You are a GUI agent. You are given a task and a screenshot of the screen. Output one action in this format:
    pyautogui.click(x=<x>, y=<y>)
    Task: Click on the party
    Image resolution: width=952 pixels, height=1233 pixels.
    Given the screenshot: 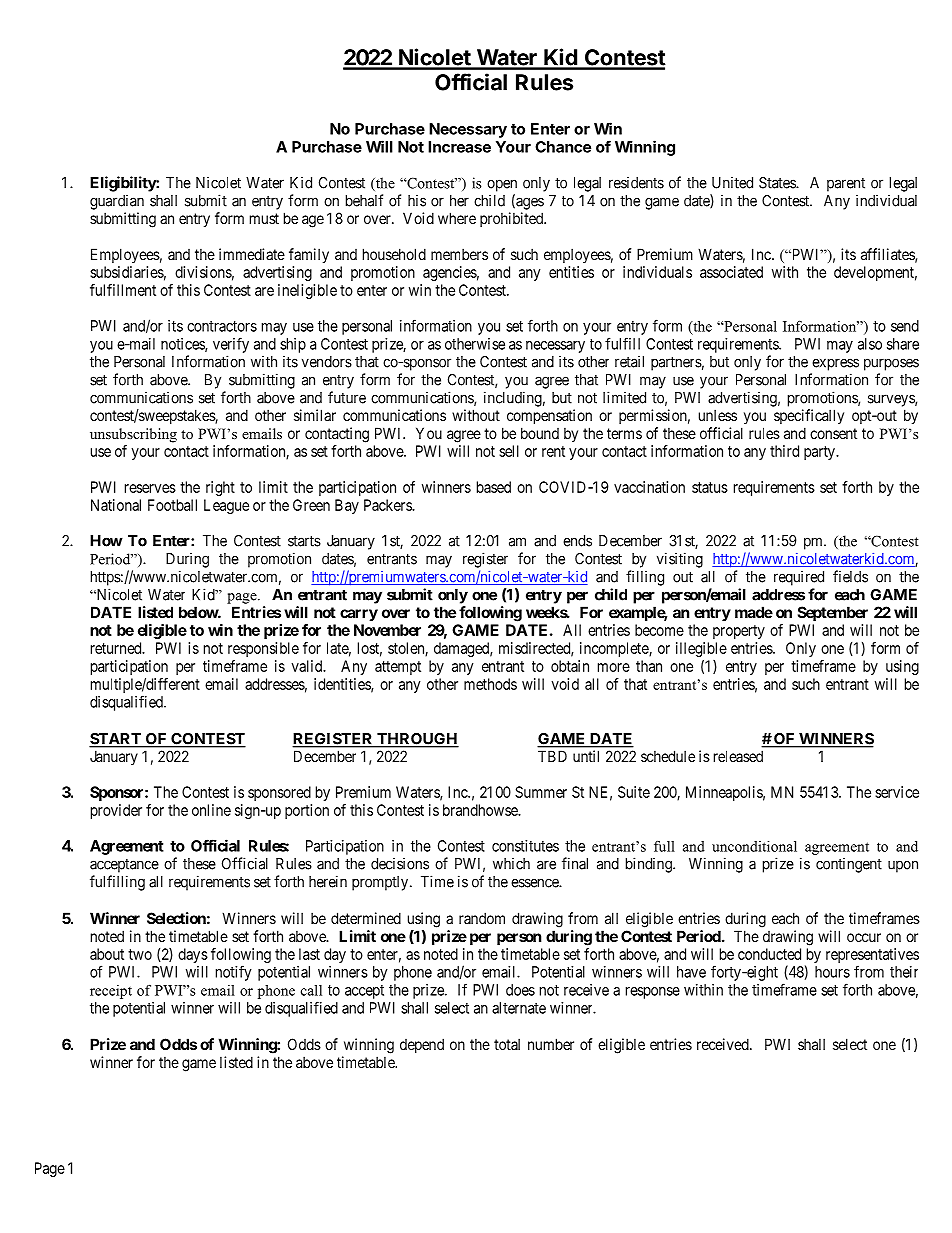 What is the action you would take?
    pyautogui.click(x=820, y=453)
